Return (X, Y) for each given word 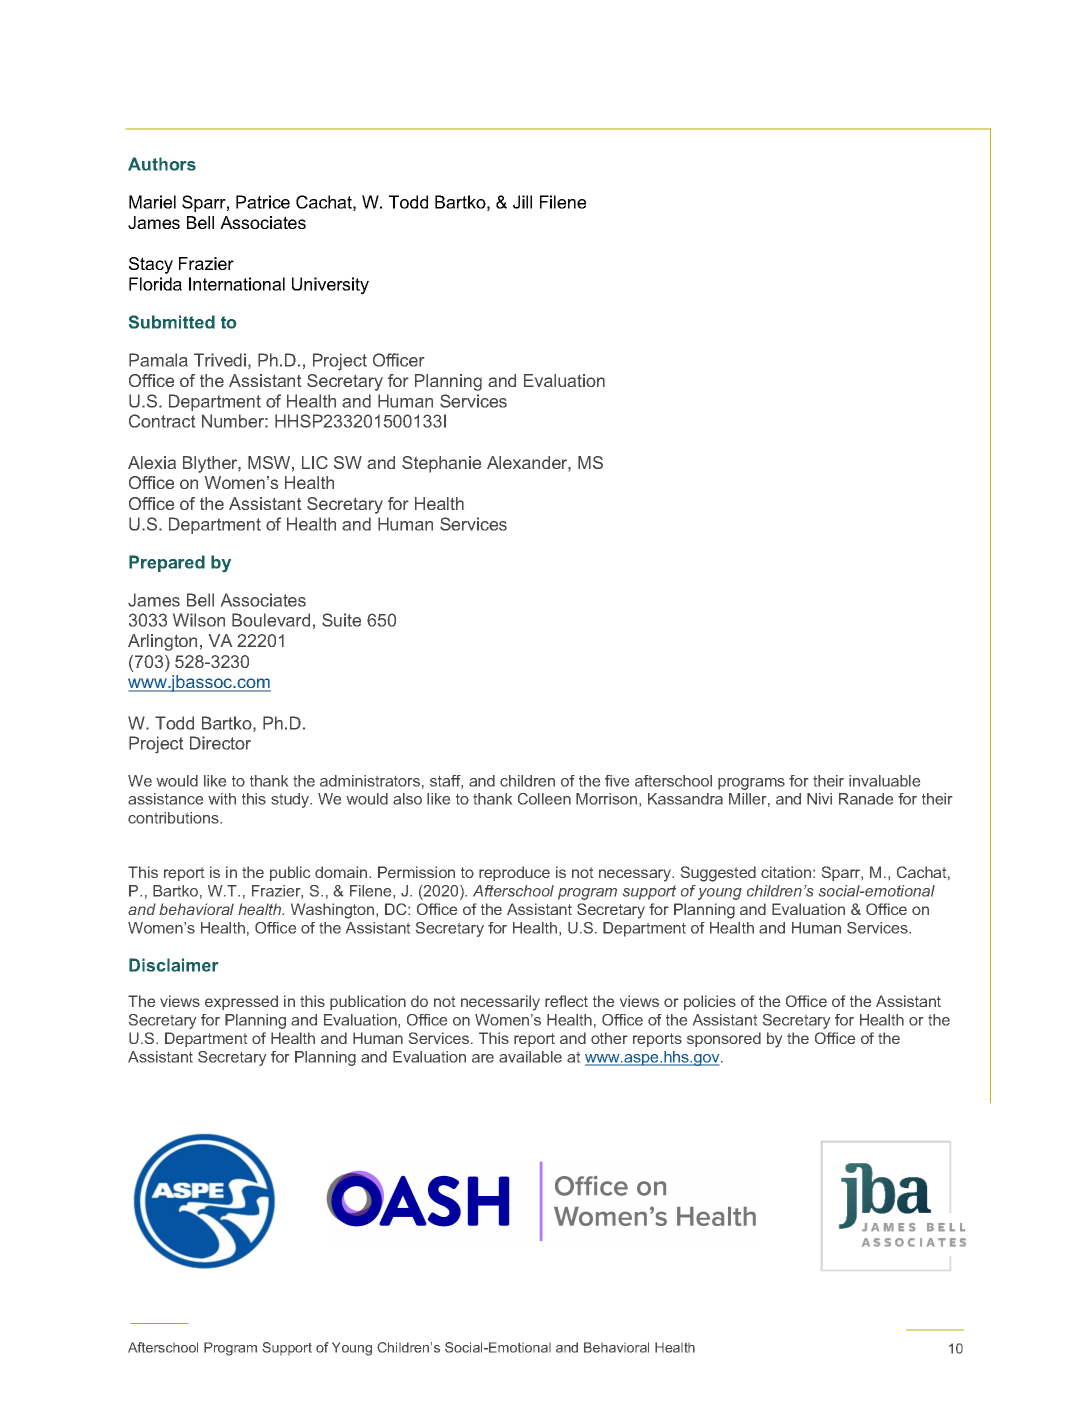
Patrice (263, 202)
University (330, 286)
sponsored (724, 1039)
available (530, 1057)
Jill (522, 202)
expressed (241, 1002)
